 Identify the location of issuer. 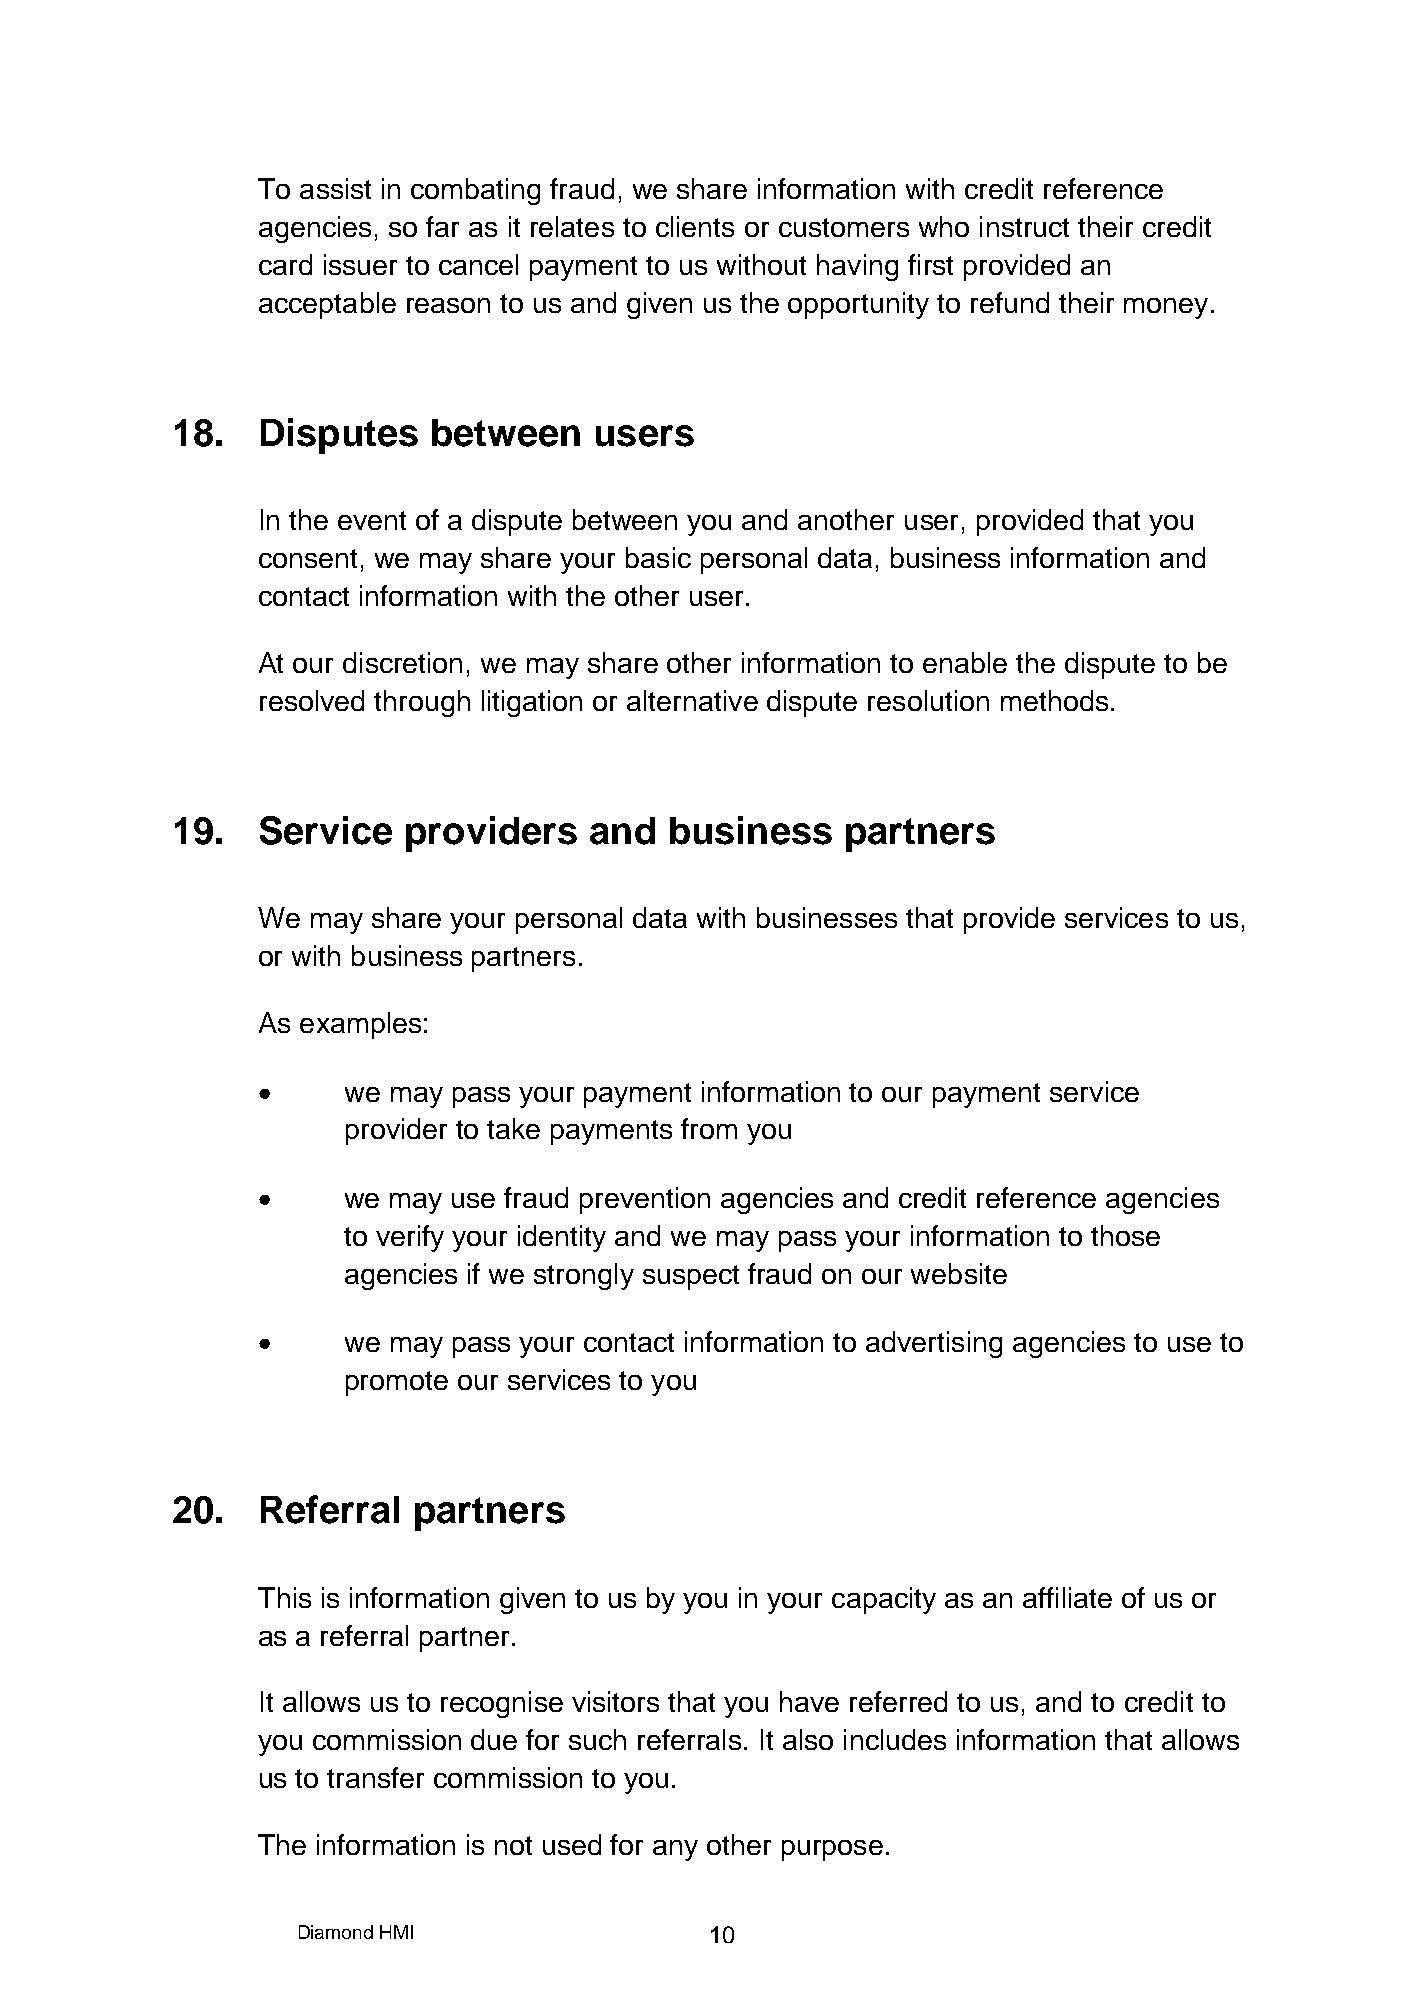
(360, 264).
